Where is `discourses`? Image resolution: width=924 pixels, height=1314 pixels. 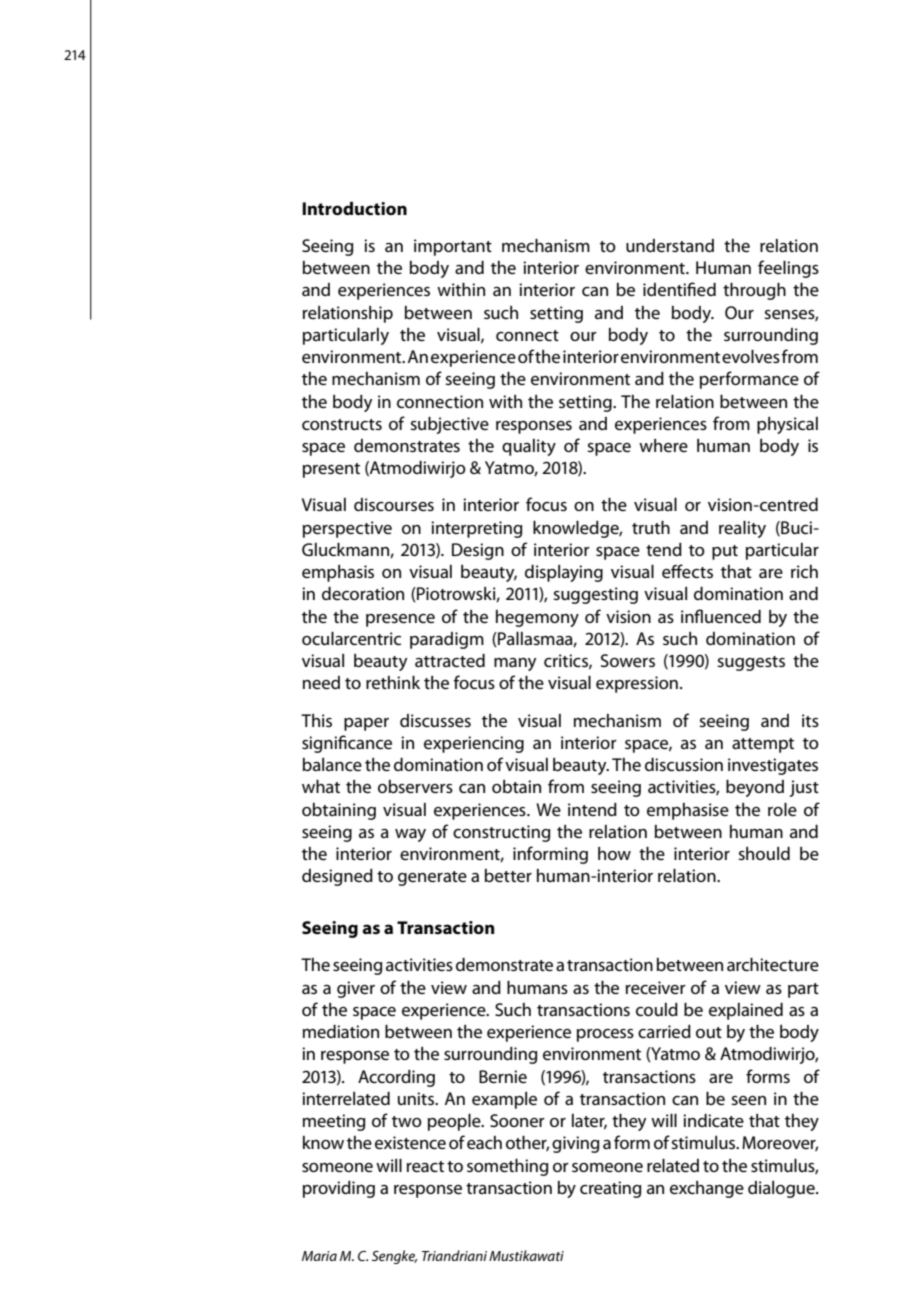
discourses is located at coordinates (394, 504).
